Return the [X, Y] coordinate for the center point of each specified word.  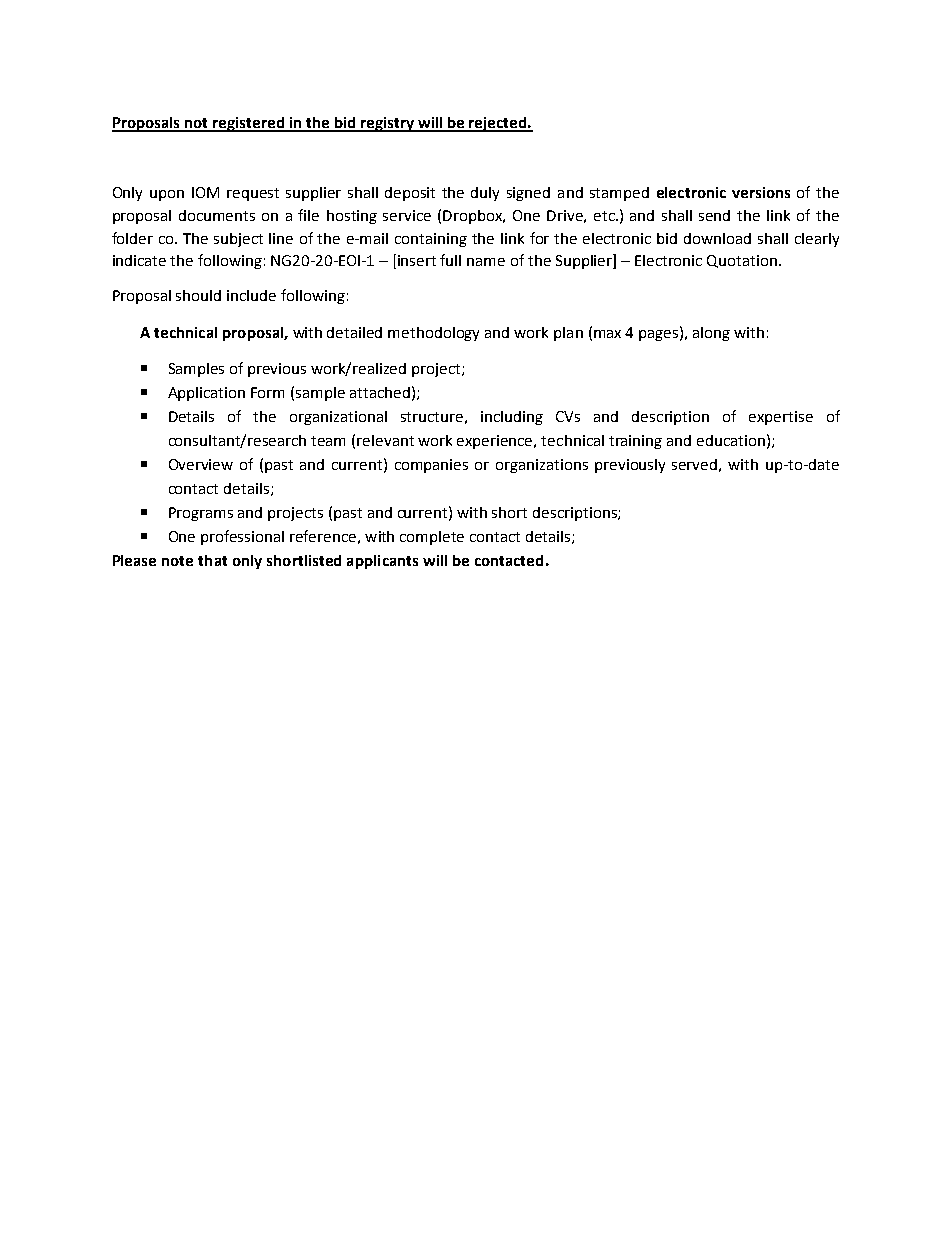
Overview [201, 464]
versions [761, 192]
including [512, 418]
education [731, 440]
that [212, 560]
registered [249, 124]
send [714, 215]
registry [388, 124]
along [711, 334]
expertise [781, 418]
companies [431, 466]
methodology [433, 334]
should [198, 295]
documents [217, 215]
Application [206, 394]
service [407, 215]
